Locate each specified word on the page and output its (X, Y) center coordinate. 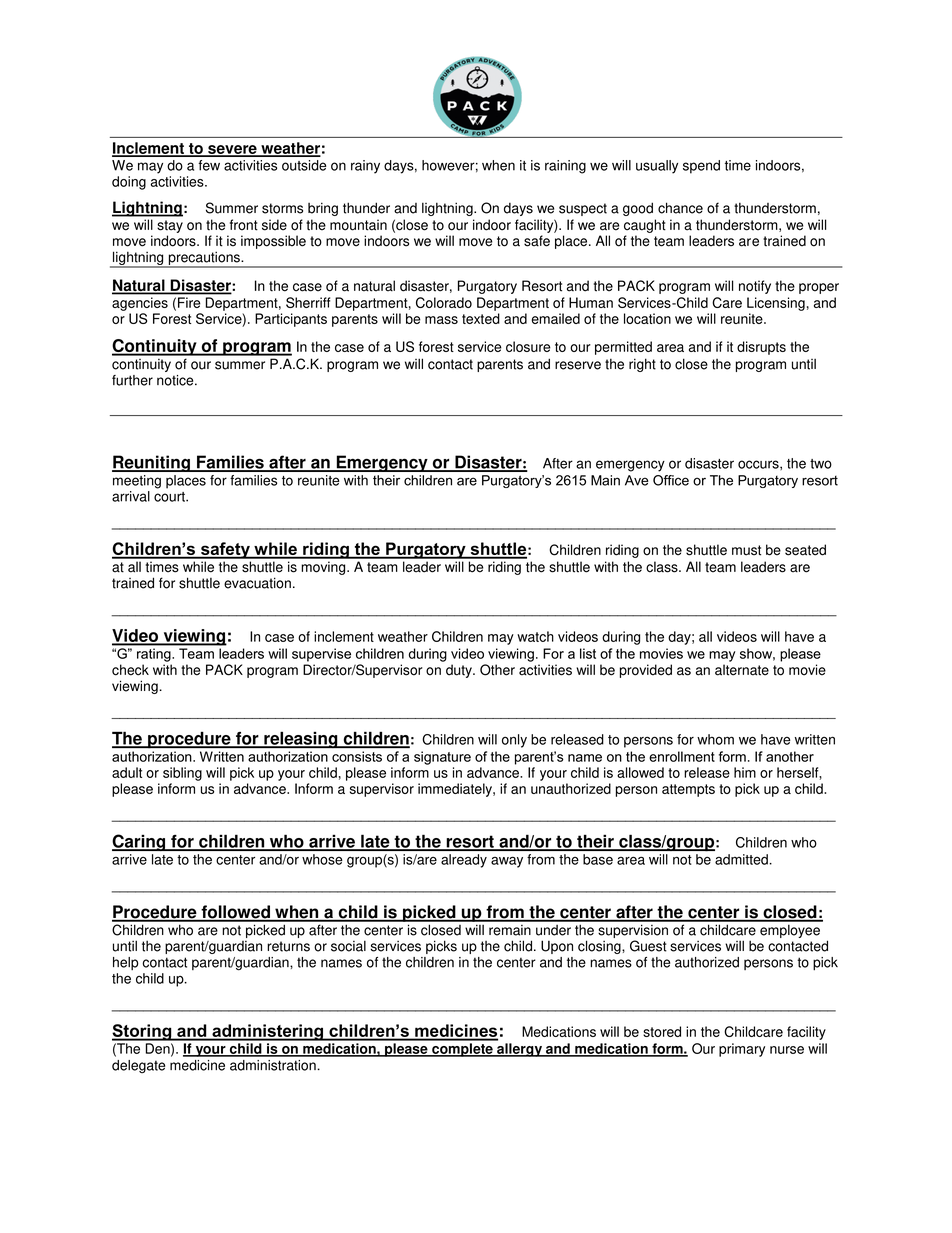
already (464, 861)
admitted (741, 859)
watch (535, 636)
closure (528, 346)
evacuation (257, 583)
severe (232, 150)
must (746, 550)
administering (267, 1032)
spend (701, 167)
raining (565, 167)
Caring (140, 842)
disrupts (761, 348)
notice (176, 380)
